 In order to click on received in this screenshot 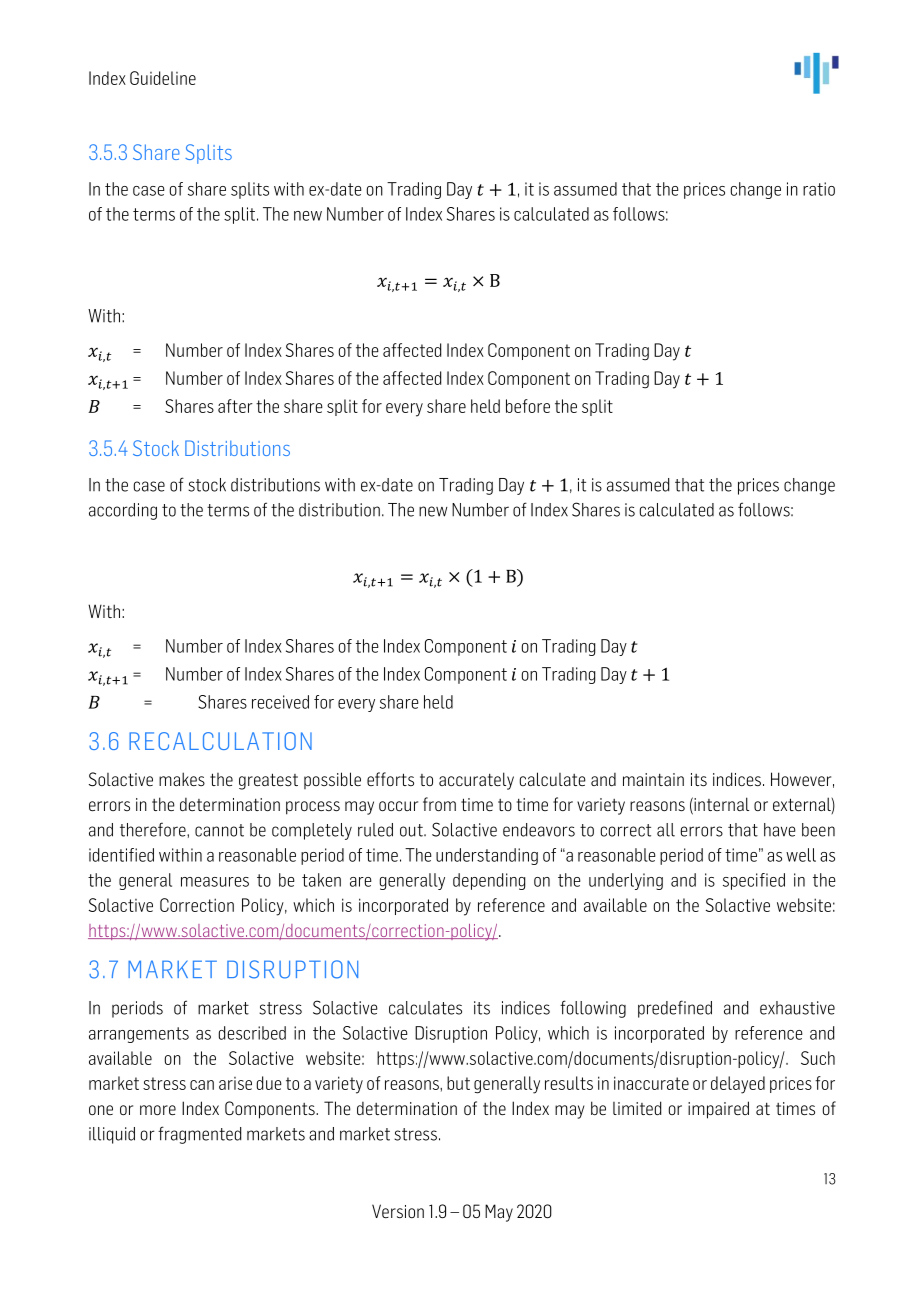, I will do `click(280, 702)`.
